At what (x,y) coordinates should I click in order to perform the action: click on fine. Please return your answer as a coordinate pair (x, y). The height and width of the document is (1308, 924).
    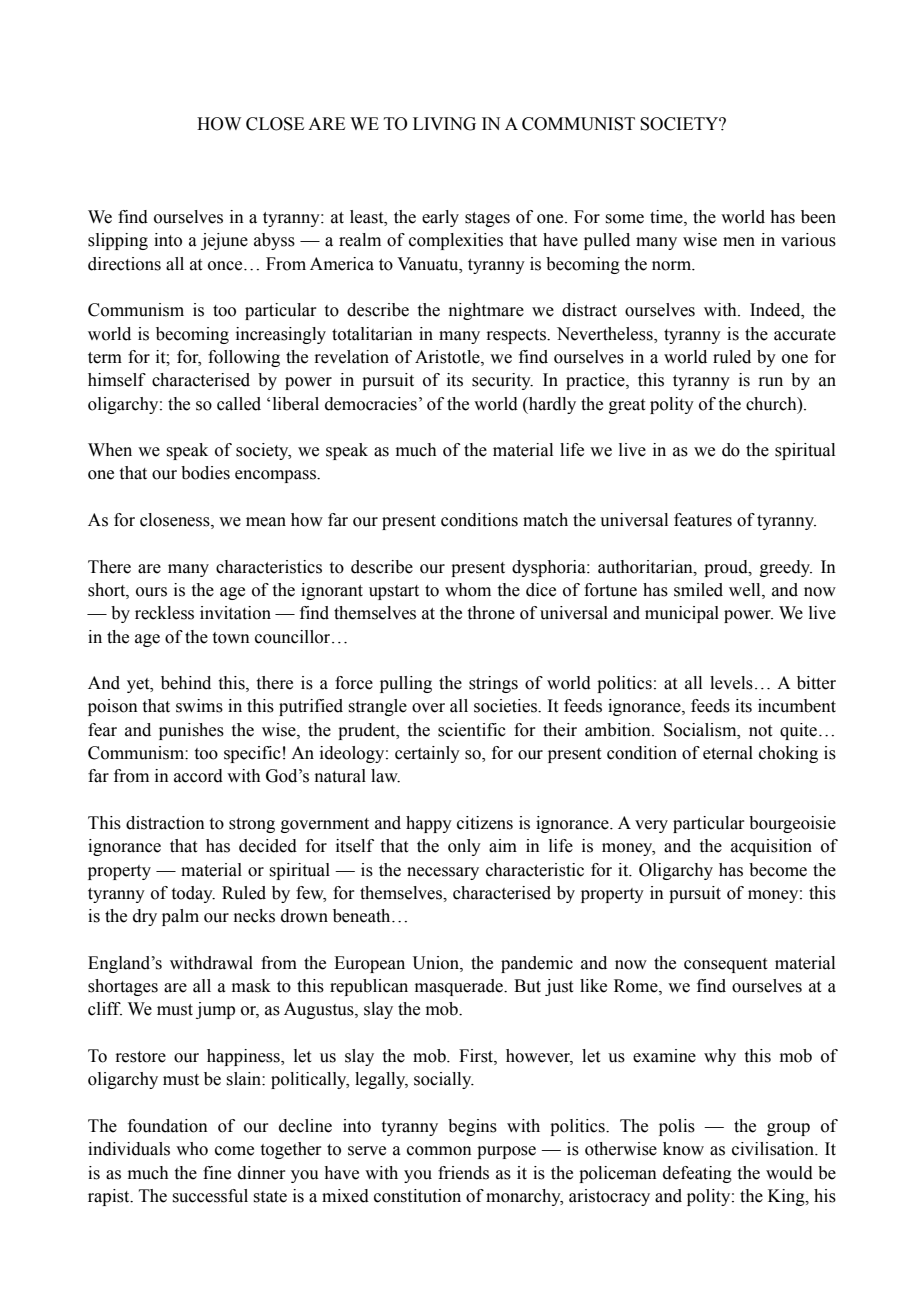
    Looking at the image, I should click on (217, 1173).
